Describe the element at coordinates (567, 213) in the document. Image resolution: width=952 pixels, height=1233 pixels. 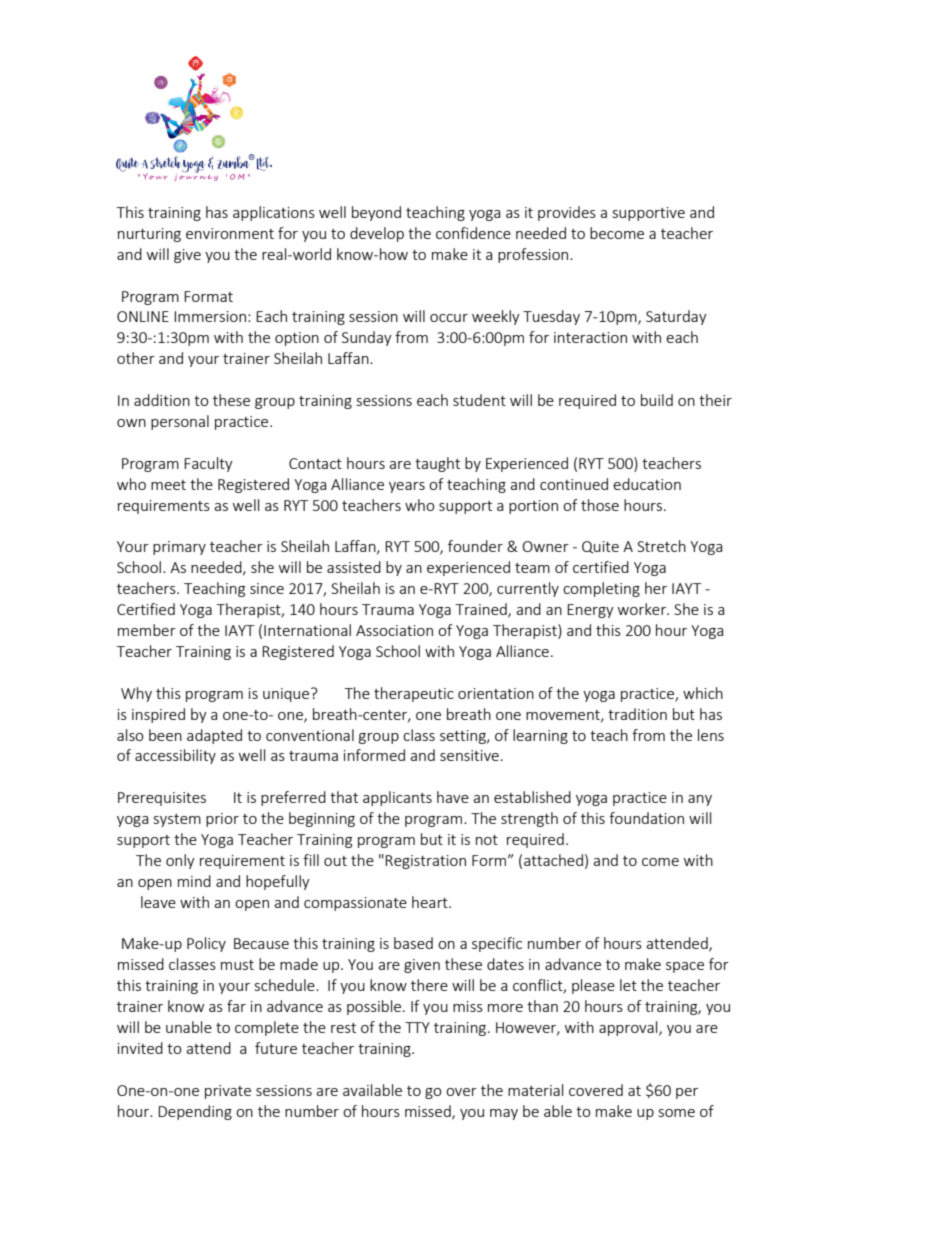
I see `provides` at that location.
